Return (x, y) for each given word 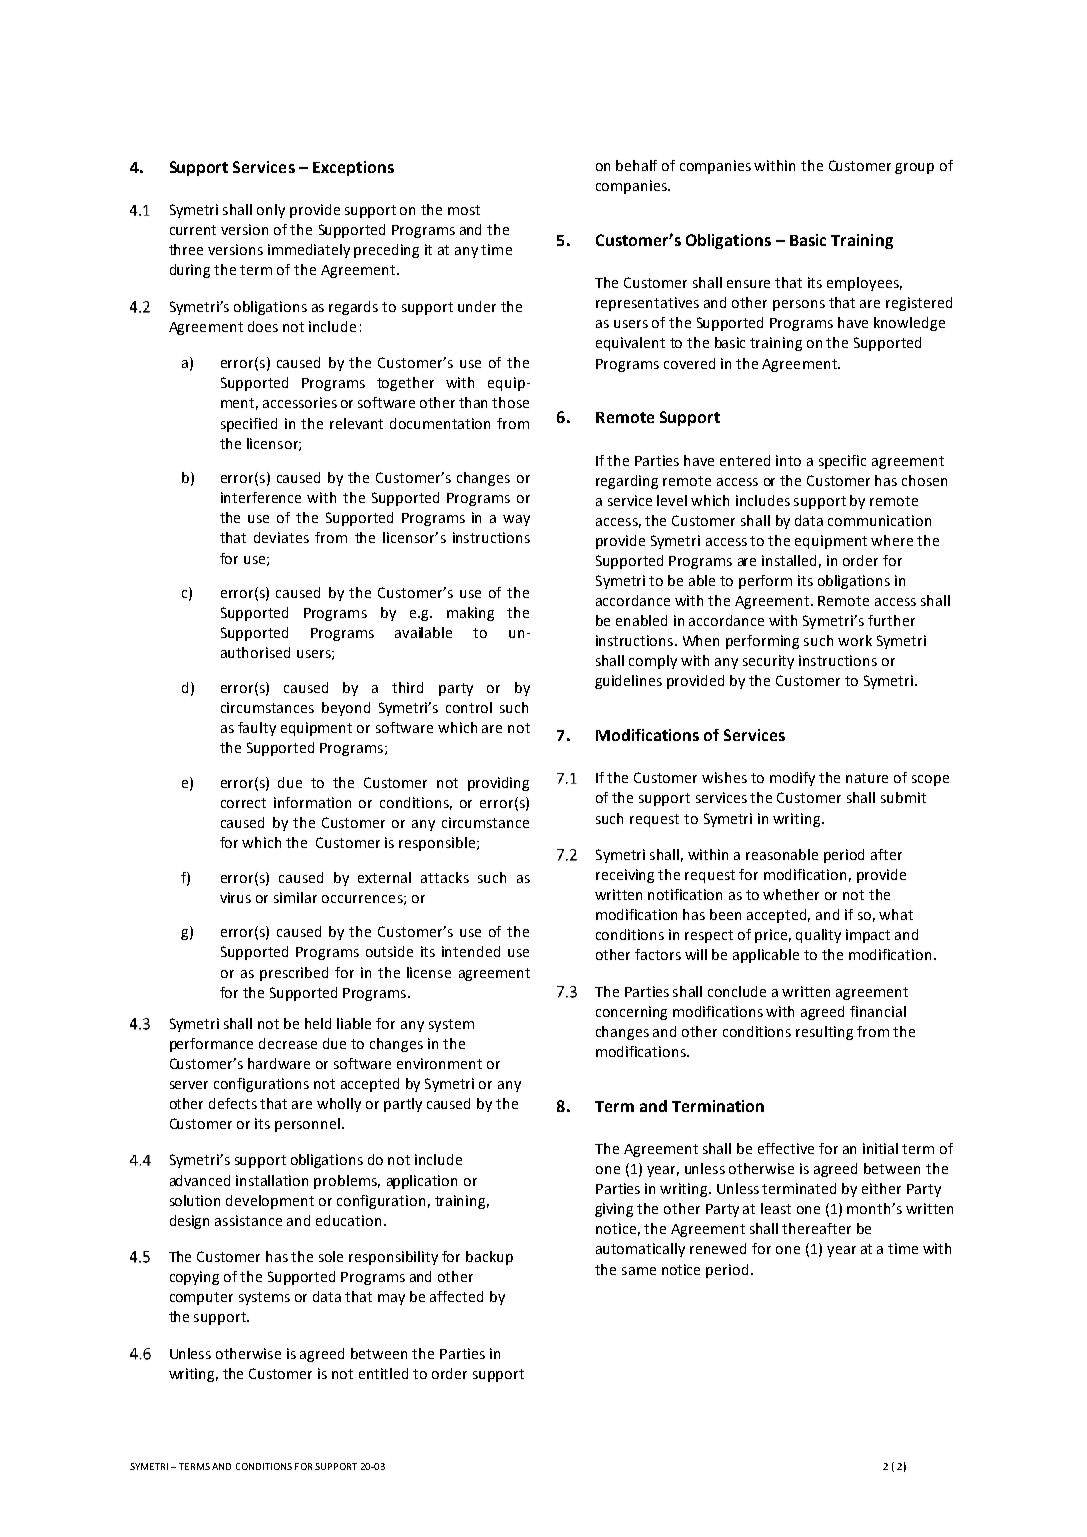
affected (456, 1296)
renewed (718, 1248)
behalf (636, 165)
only (271, 211)
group (914, 168)
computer (201, 1298)
